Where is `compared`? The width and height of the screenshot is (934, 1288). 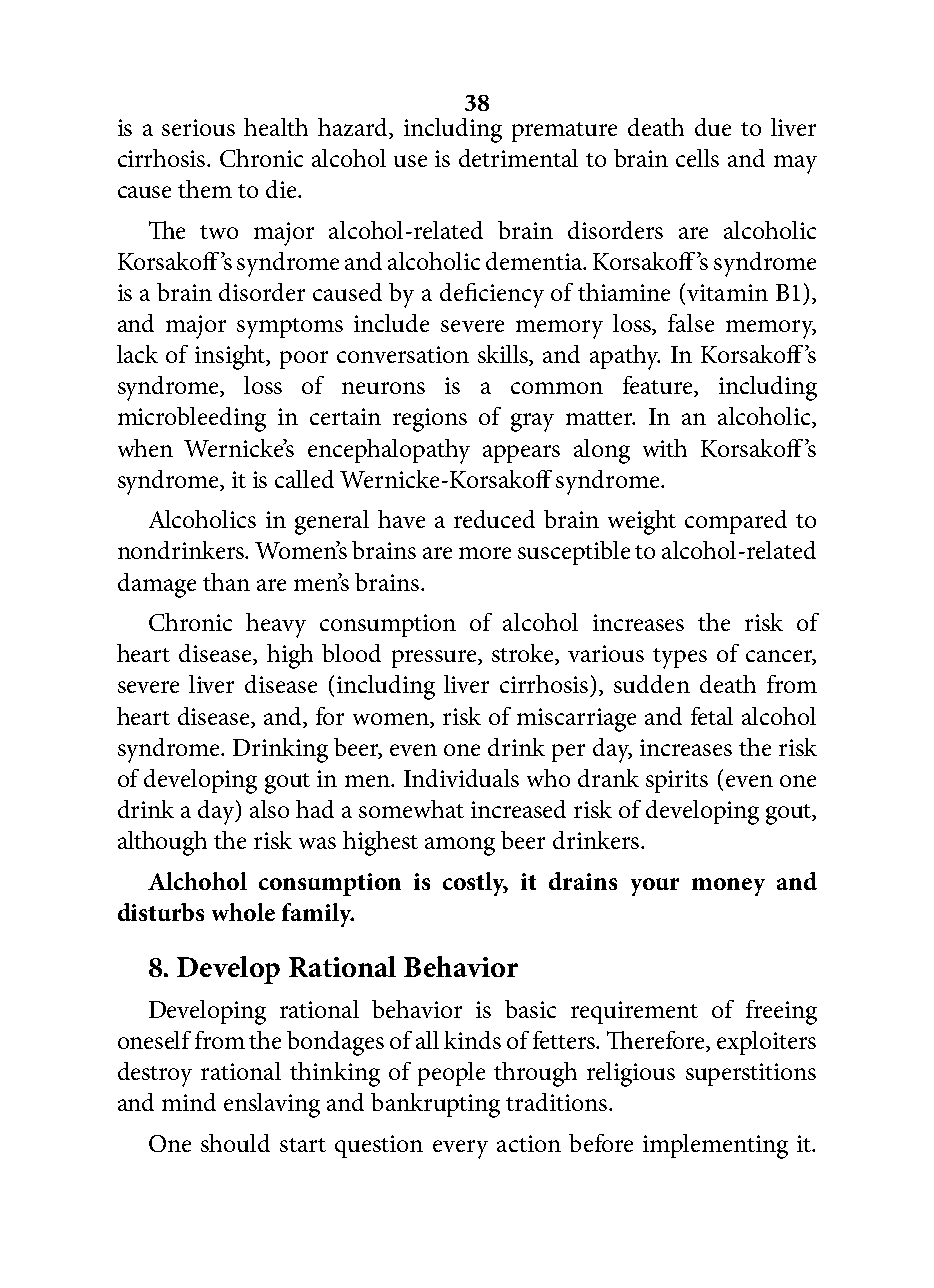 compared is located at coordinates (736, 522).
